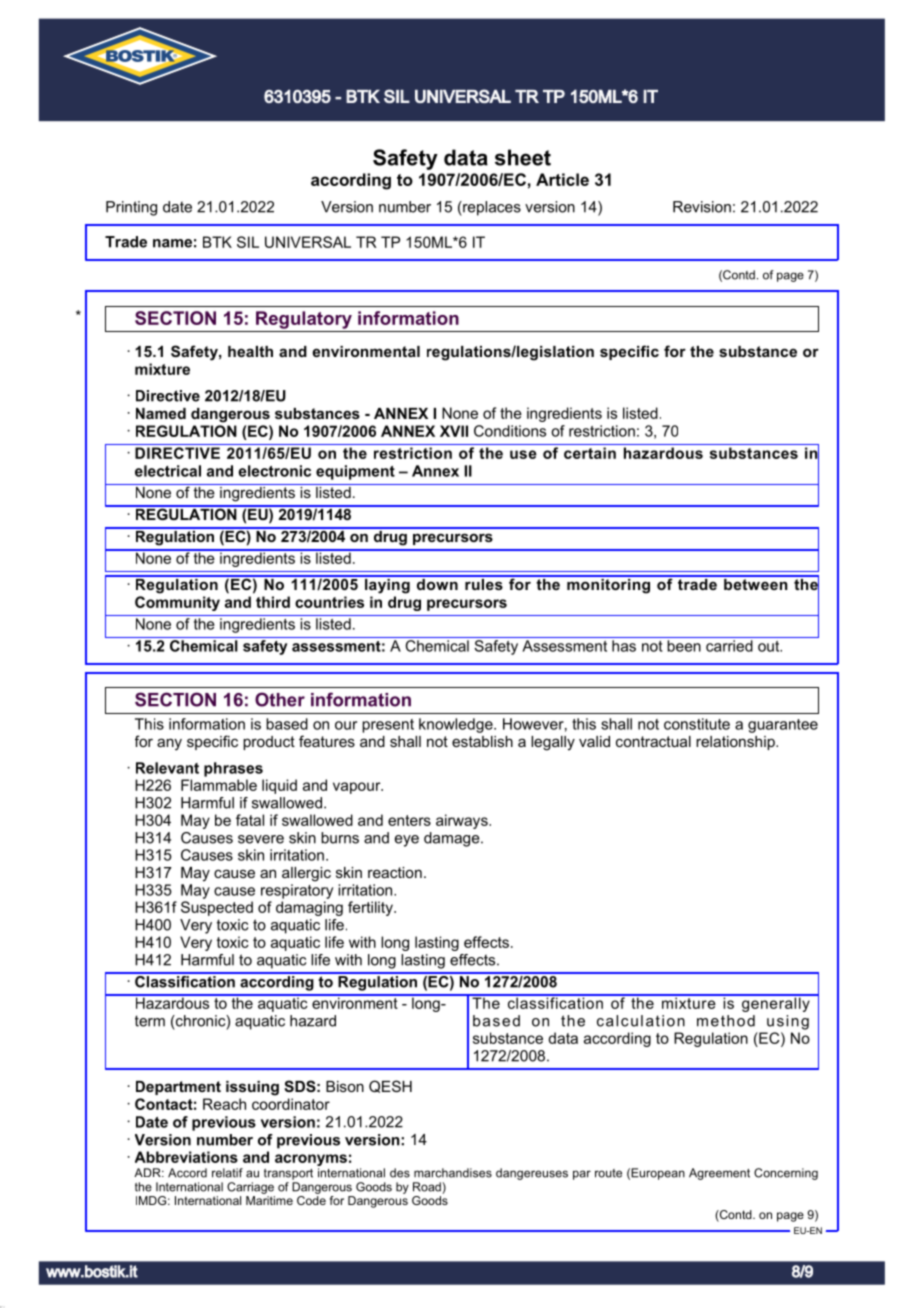 This image has width=924, height=1308. Describe the element at coordinates (371, 908) in the image. I see `fertility` at that location.
